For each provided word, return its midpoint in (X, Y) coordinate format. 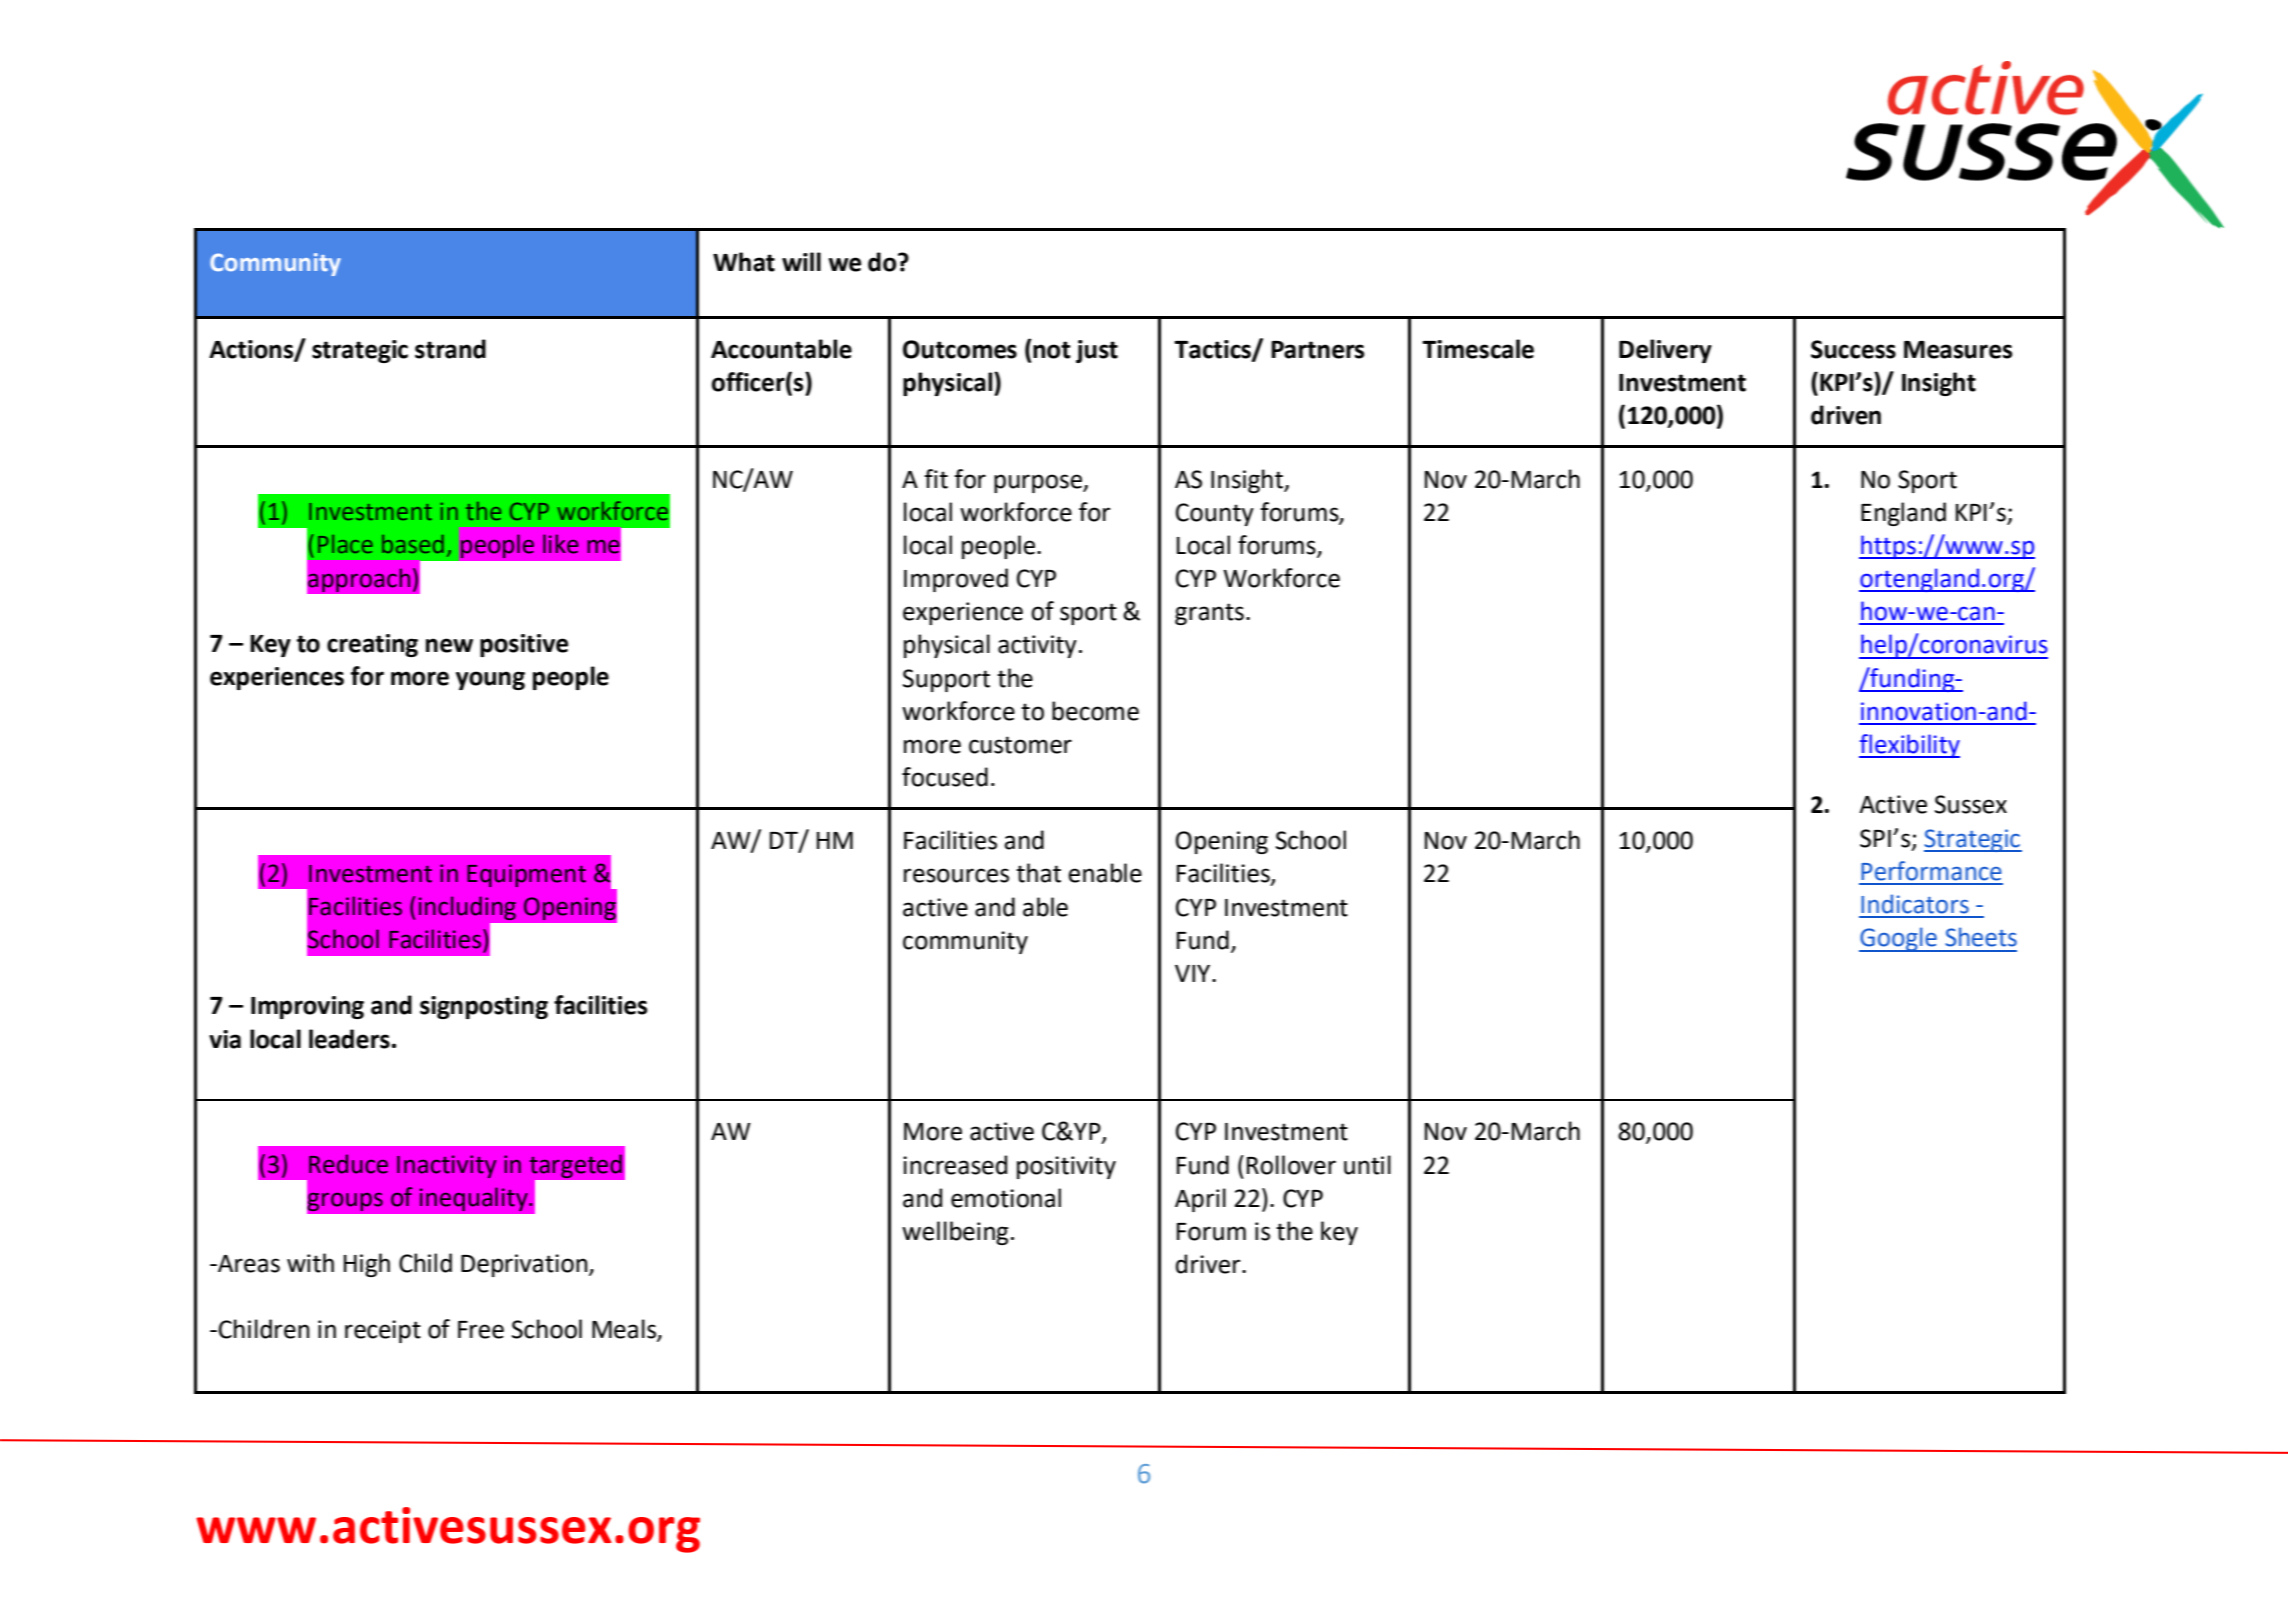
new (449, 645)
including (467, 908)
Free (481, 1330)
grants (1209, 614)
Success (1853, 349)
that (1038, 873)
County (1215, 514)
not (1051, 349)
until (1367, 1165)
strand (450, 349)
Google (1899, 939)
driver (1209, 1264)
